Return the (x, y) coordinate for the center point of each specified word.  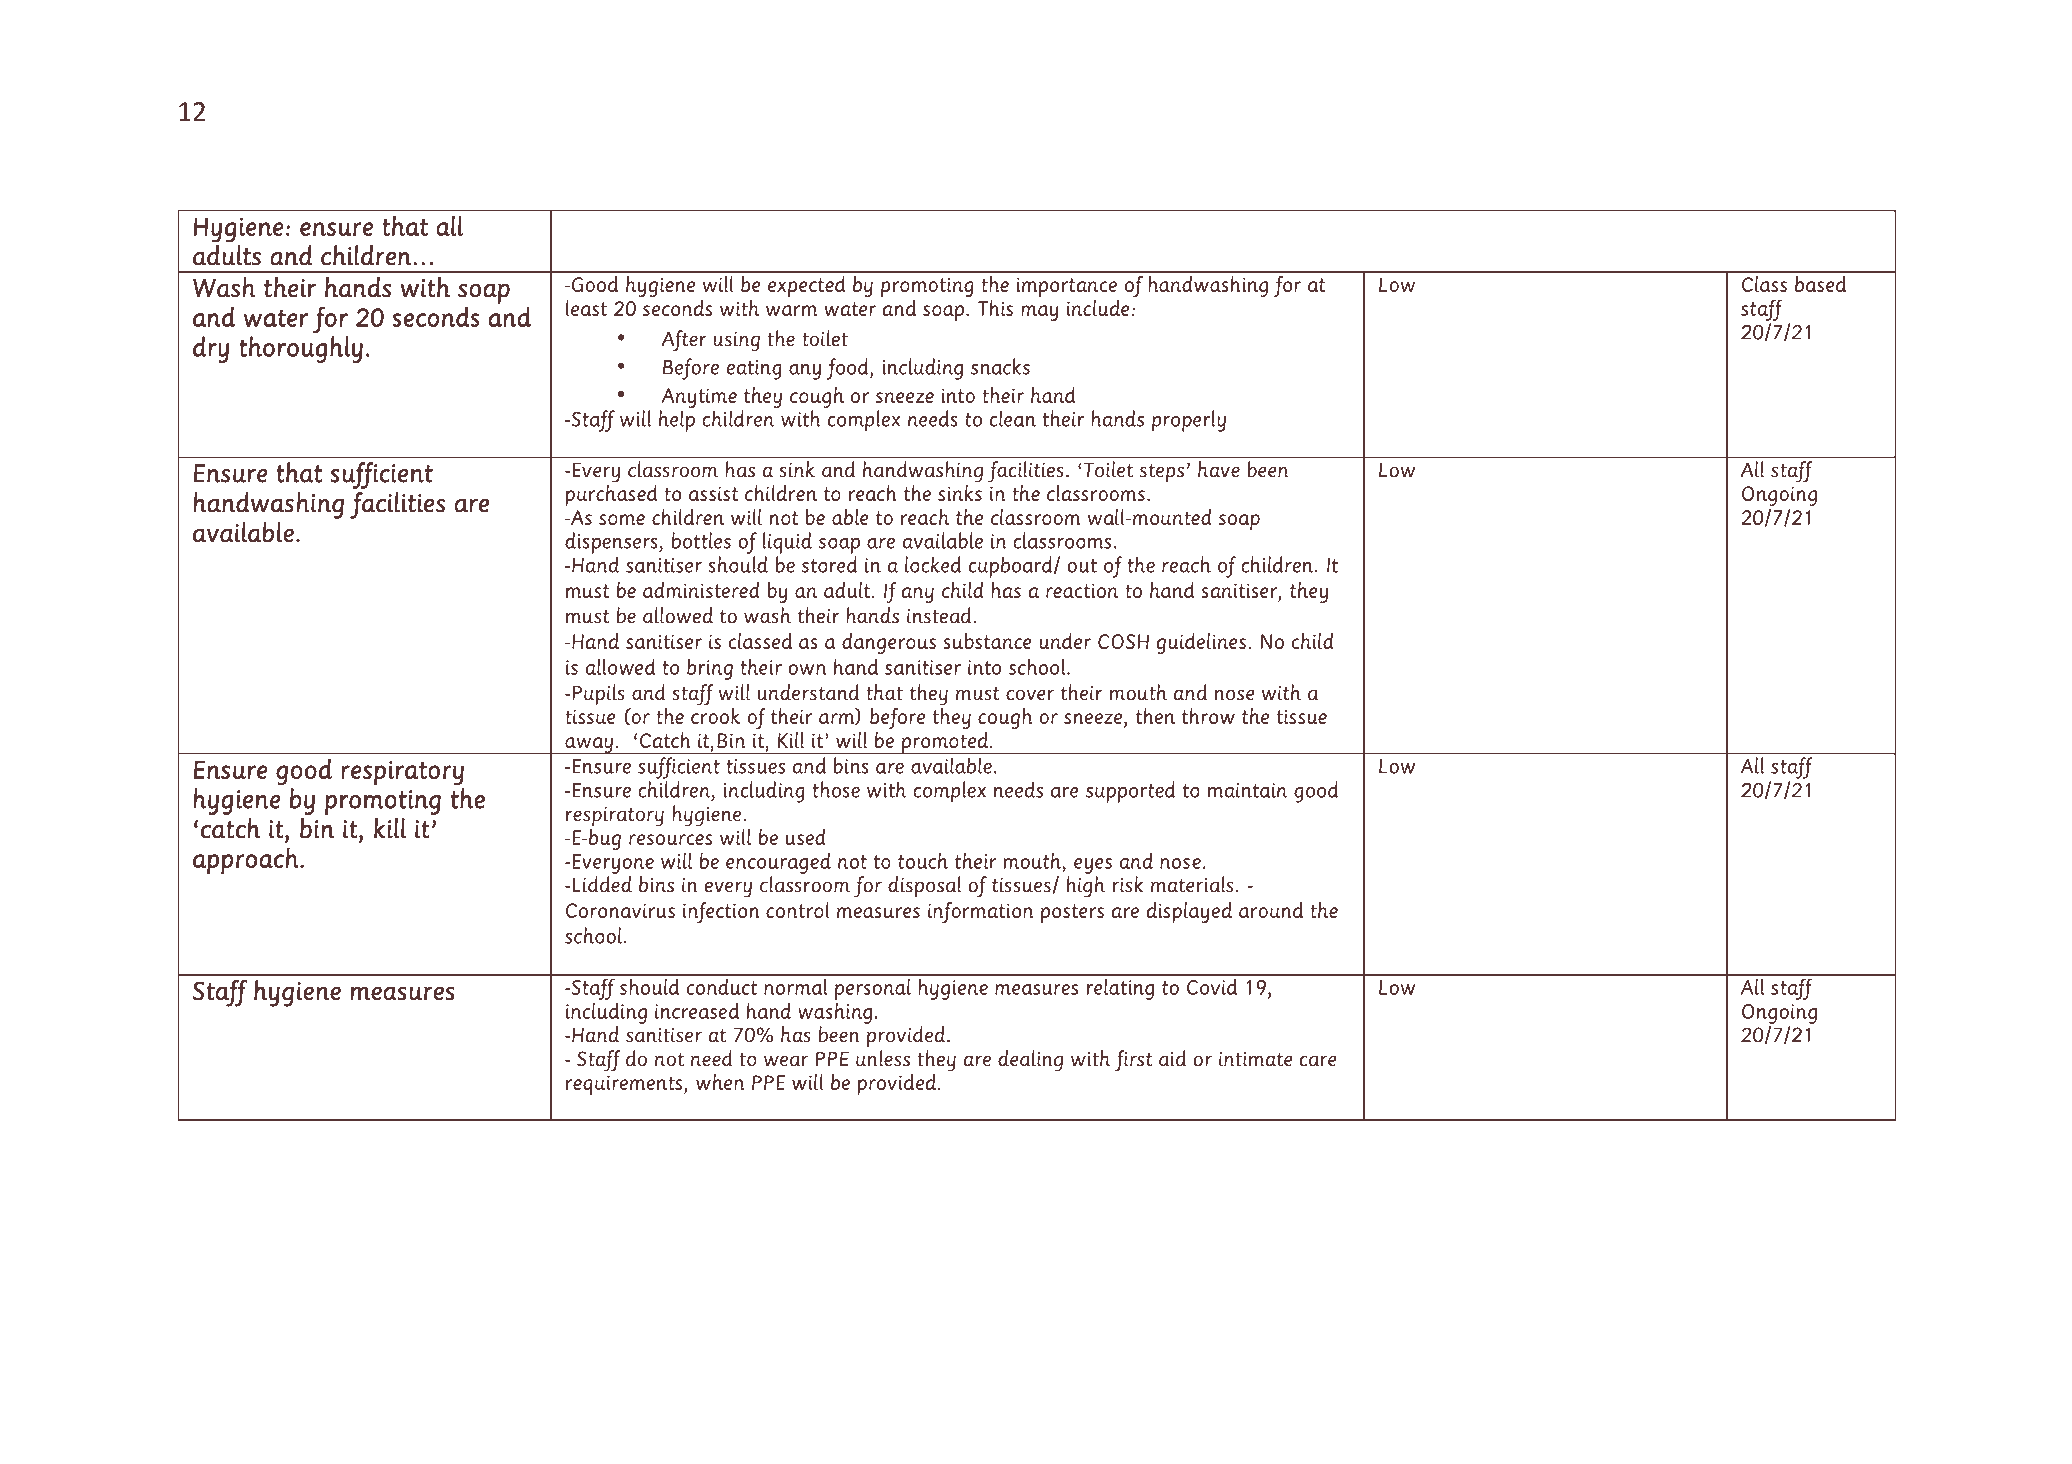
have (1219, 469)
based (1820, 284)
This (995, 308)
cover (1030, 695)
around (1271, 910)
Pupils (598, 694)
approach (247, 860)
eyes (1093, 866)
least (586, 308)
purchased (611, 495)
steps (1162, 473)
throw (1208, 716)
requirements (625, 1085)
